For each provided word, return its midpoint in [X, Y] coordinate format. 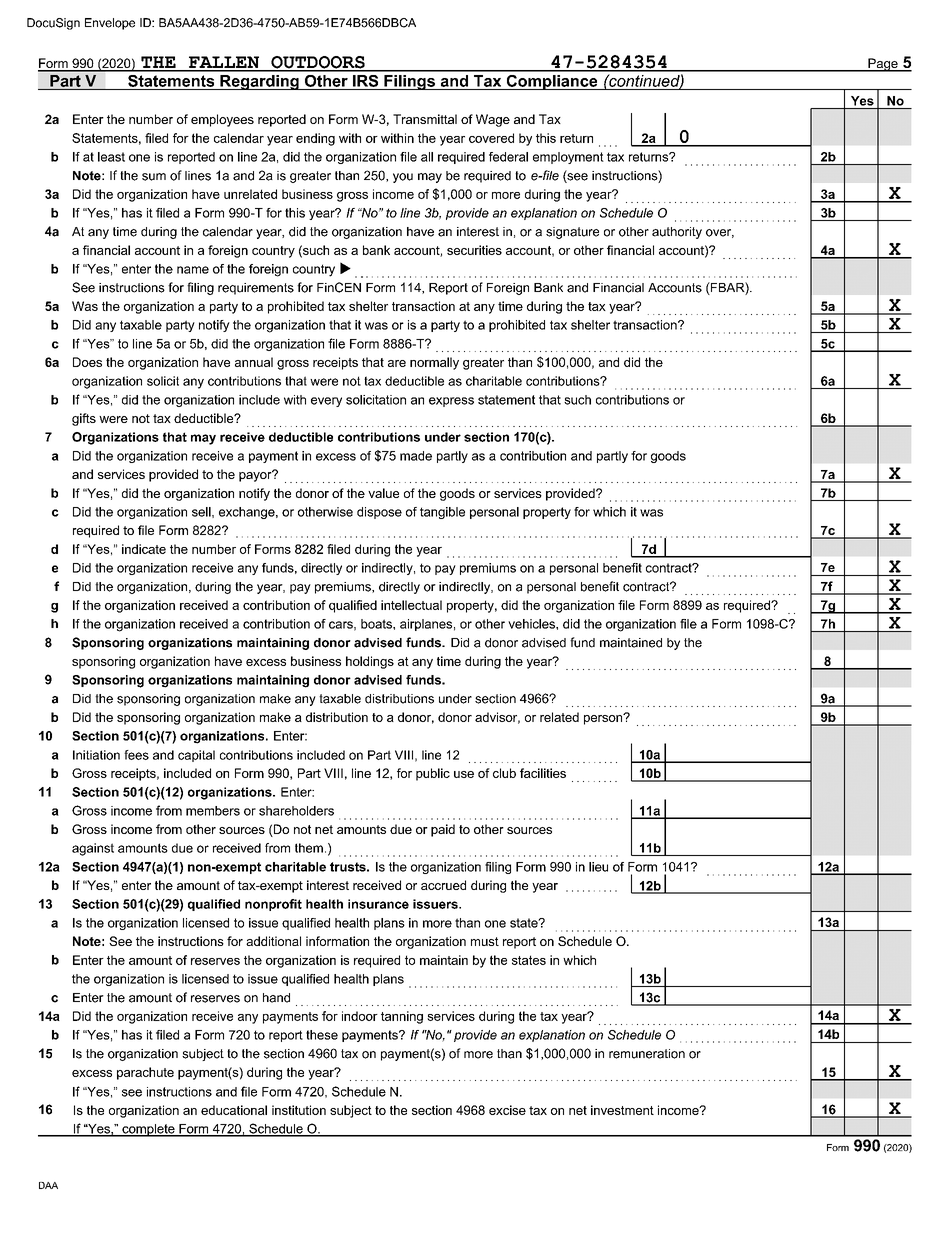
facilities [543, 773]
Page [883, 65]
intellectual [411, 605]
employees [222, 120]
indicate [144, 549]
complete [148, 1130]
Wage [493, 120]
